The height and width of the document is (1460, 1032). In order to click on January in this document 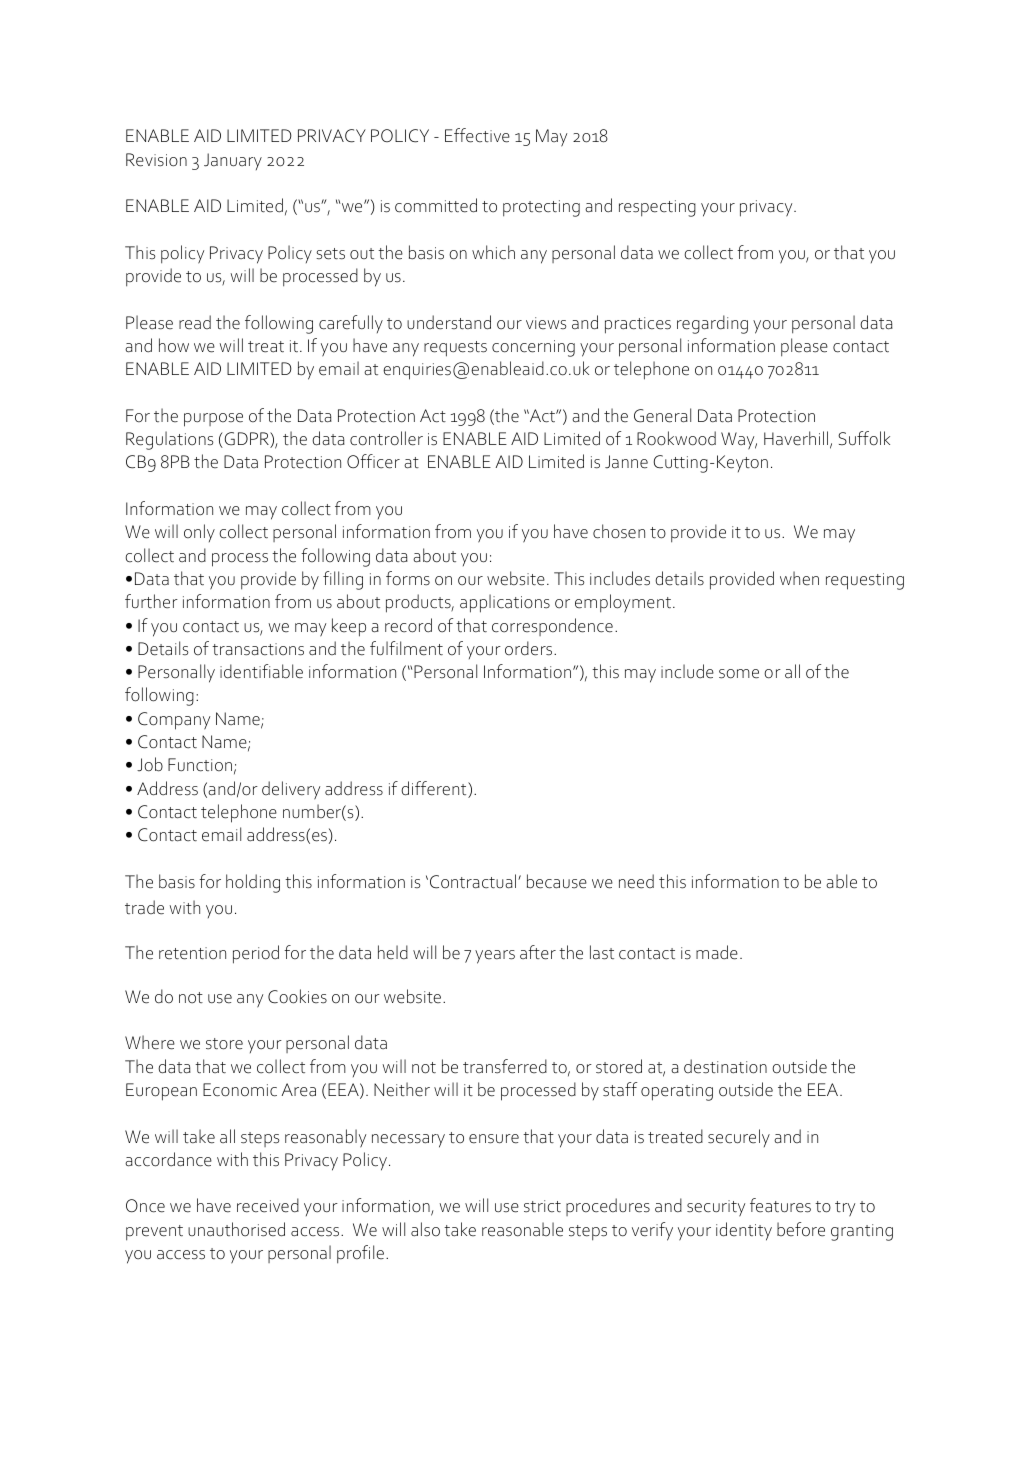, I will do `click(233, 161)`.
